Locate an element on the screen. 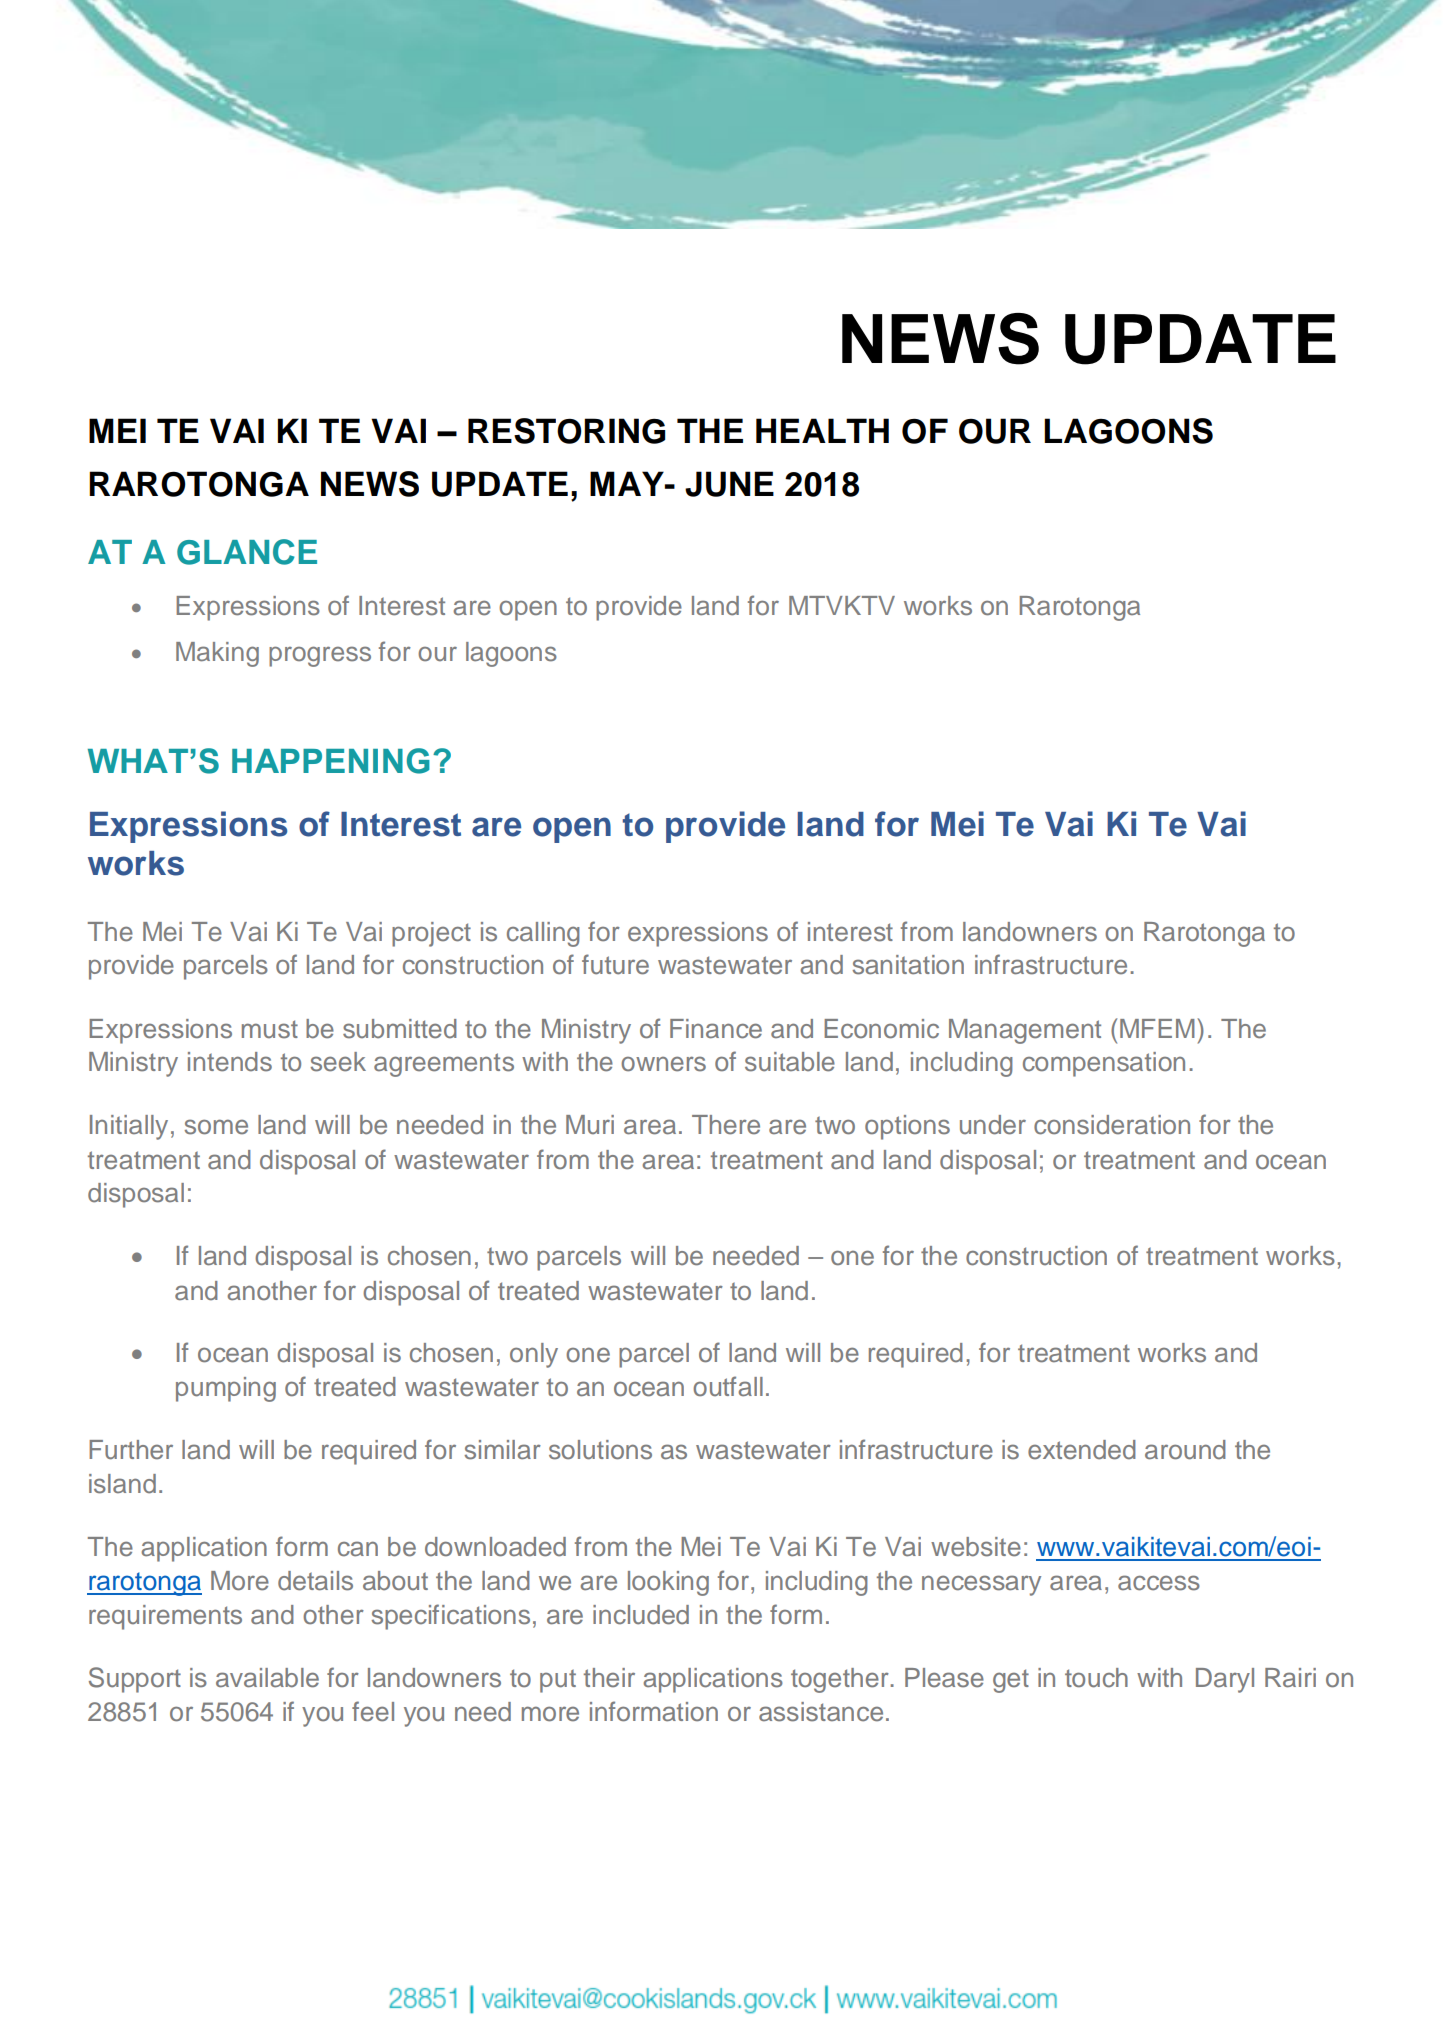  calling is located at coordinates (543, 934).
